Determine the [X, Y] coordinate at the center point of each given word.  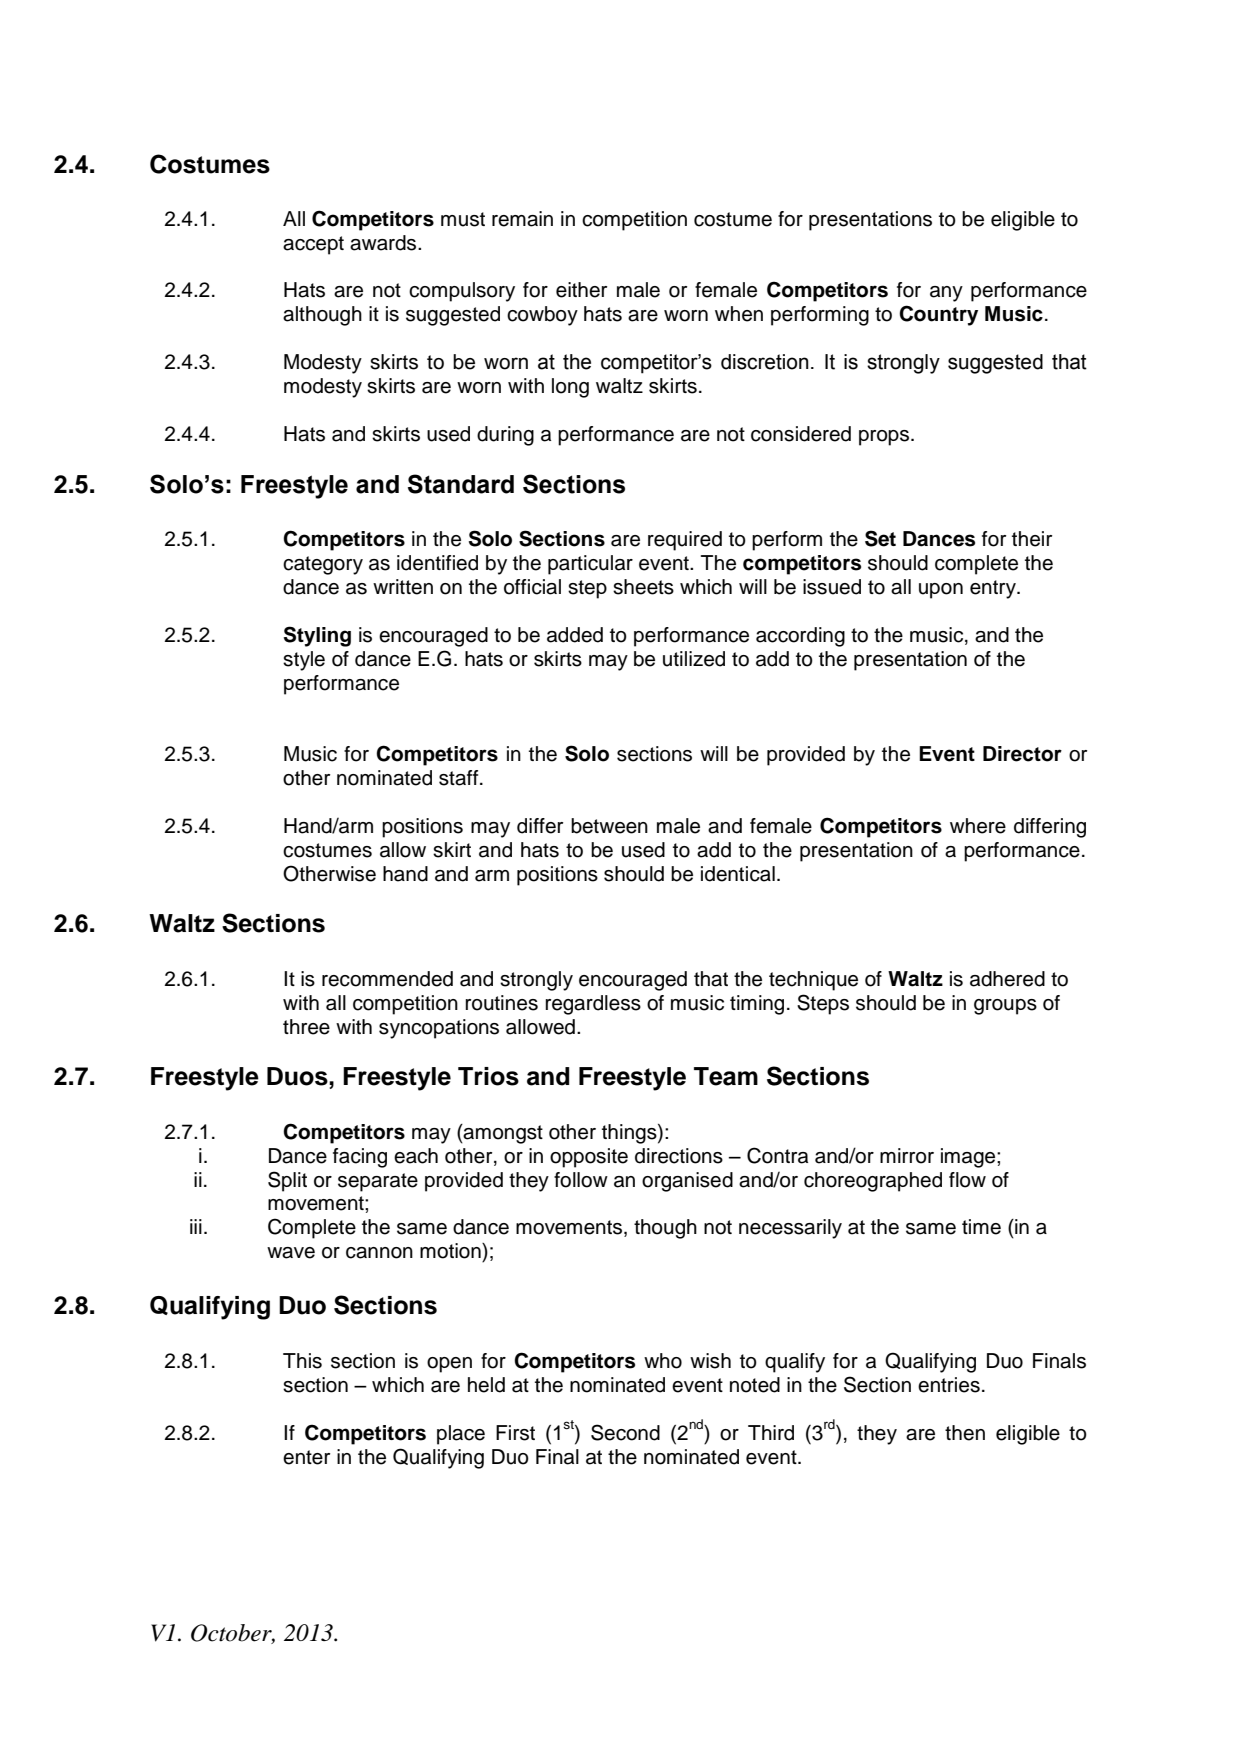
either [581, 290]
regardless [593, 1005]
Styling [317, 636]
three [306, 1027]
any [946, 294]
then [965, 1433]
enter [306, 1457]
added [575, 635]
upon [941, 591]
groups [1005, 1007]
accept [313, 245]
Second [625, 1432]
